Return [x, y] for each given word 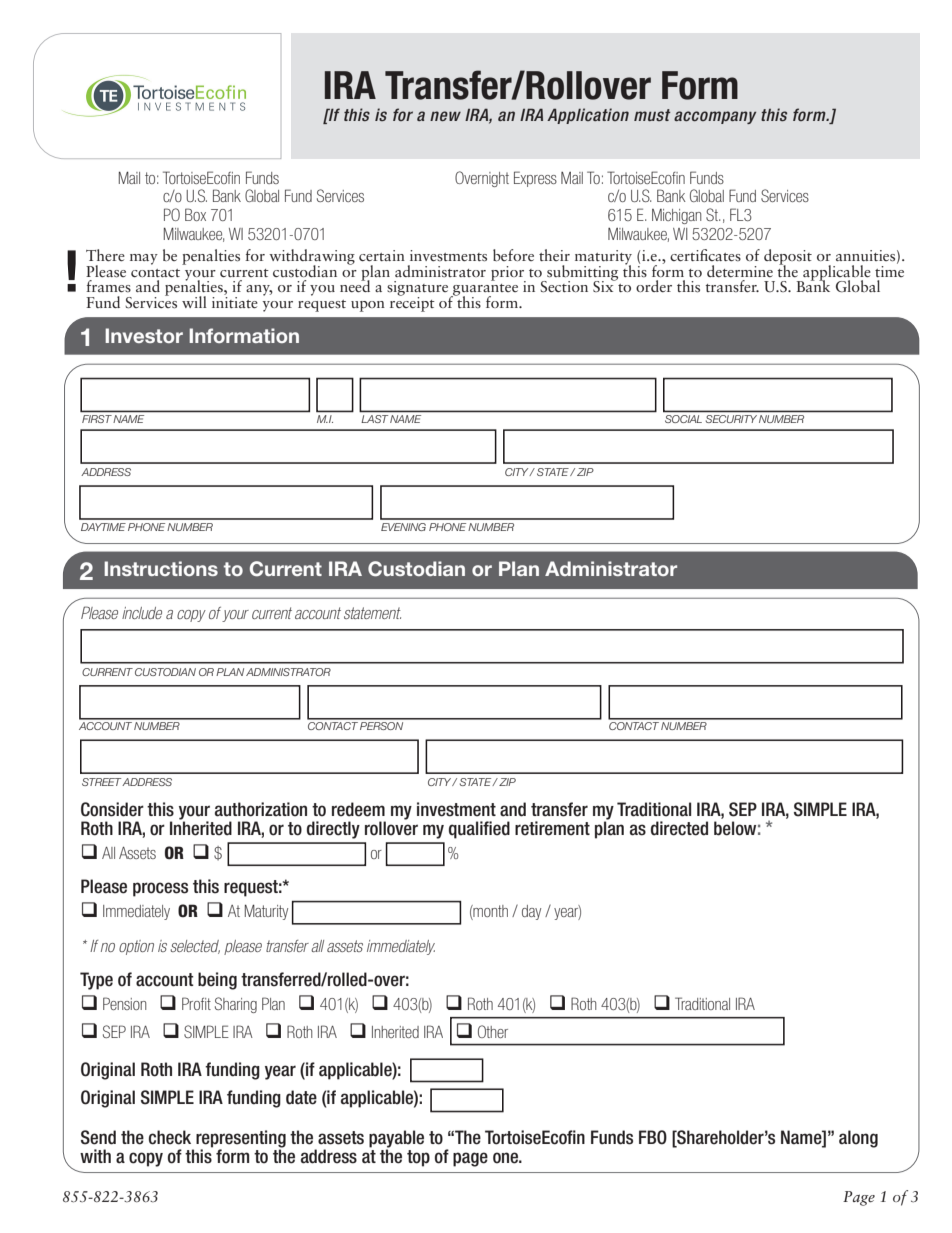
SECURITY [731, 419]
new [445, 116]
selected [195, 947]
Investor [144, 335]
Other [493, 1031]
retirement [552, 828]
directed [679, 828]
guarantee [484, 291]
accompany [715, 117]
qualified [479, 830]
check [170, 1137]
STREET [102, 782]
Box [195, 214]
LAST [375, 419]
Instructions [161, 568]
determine [740, 271]
